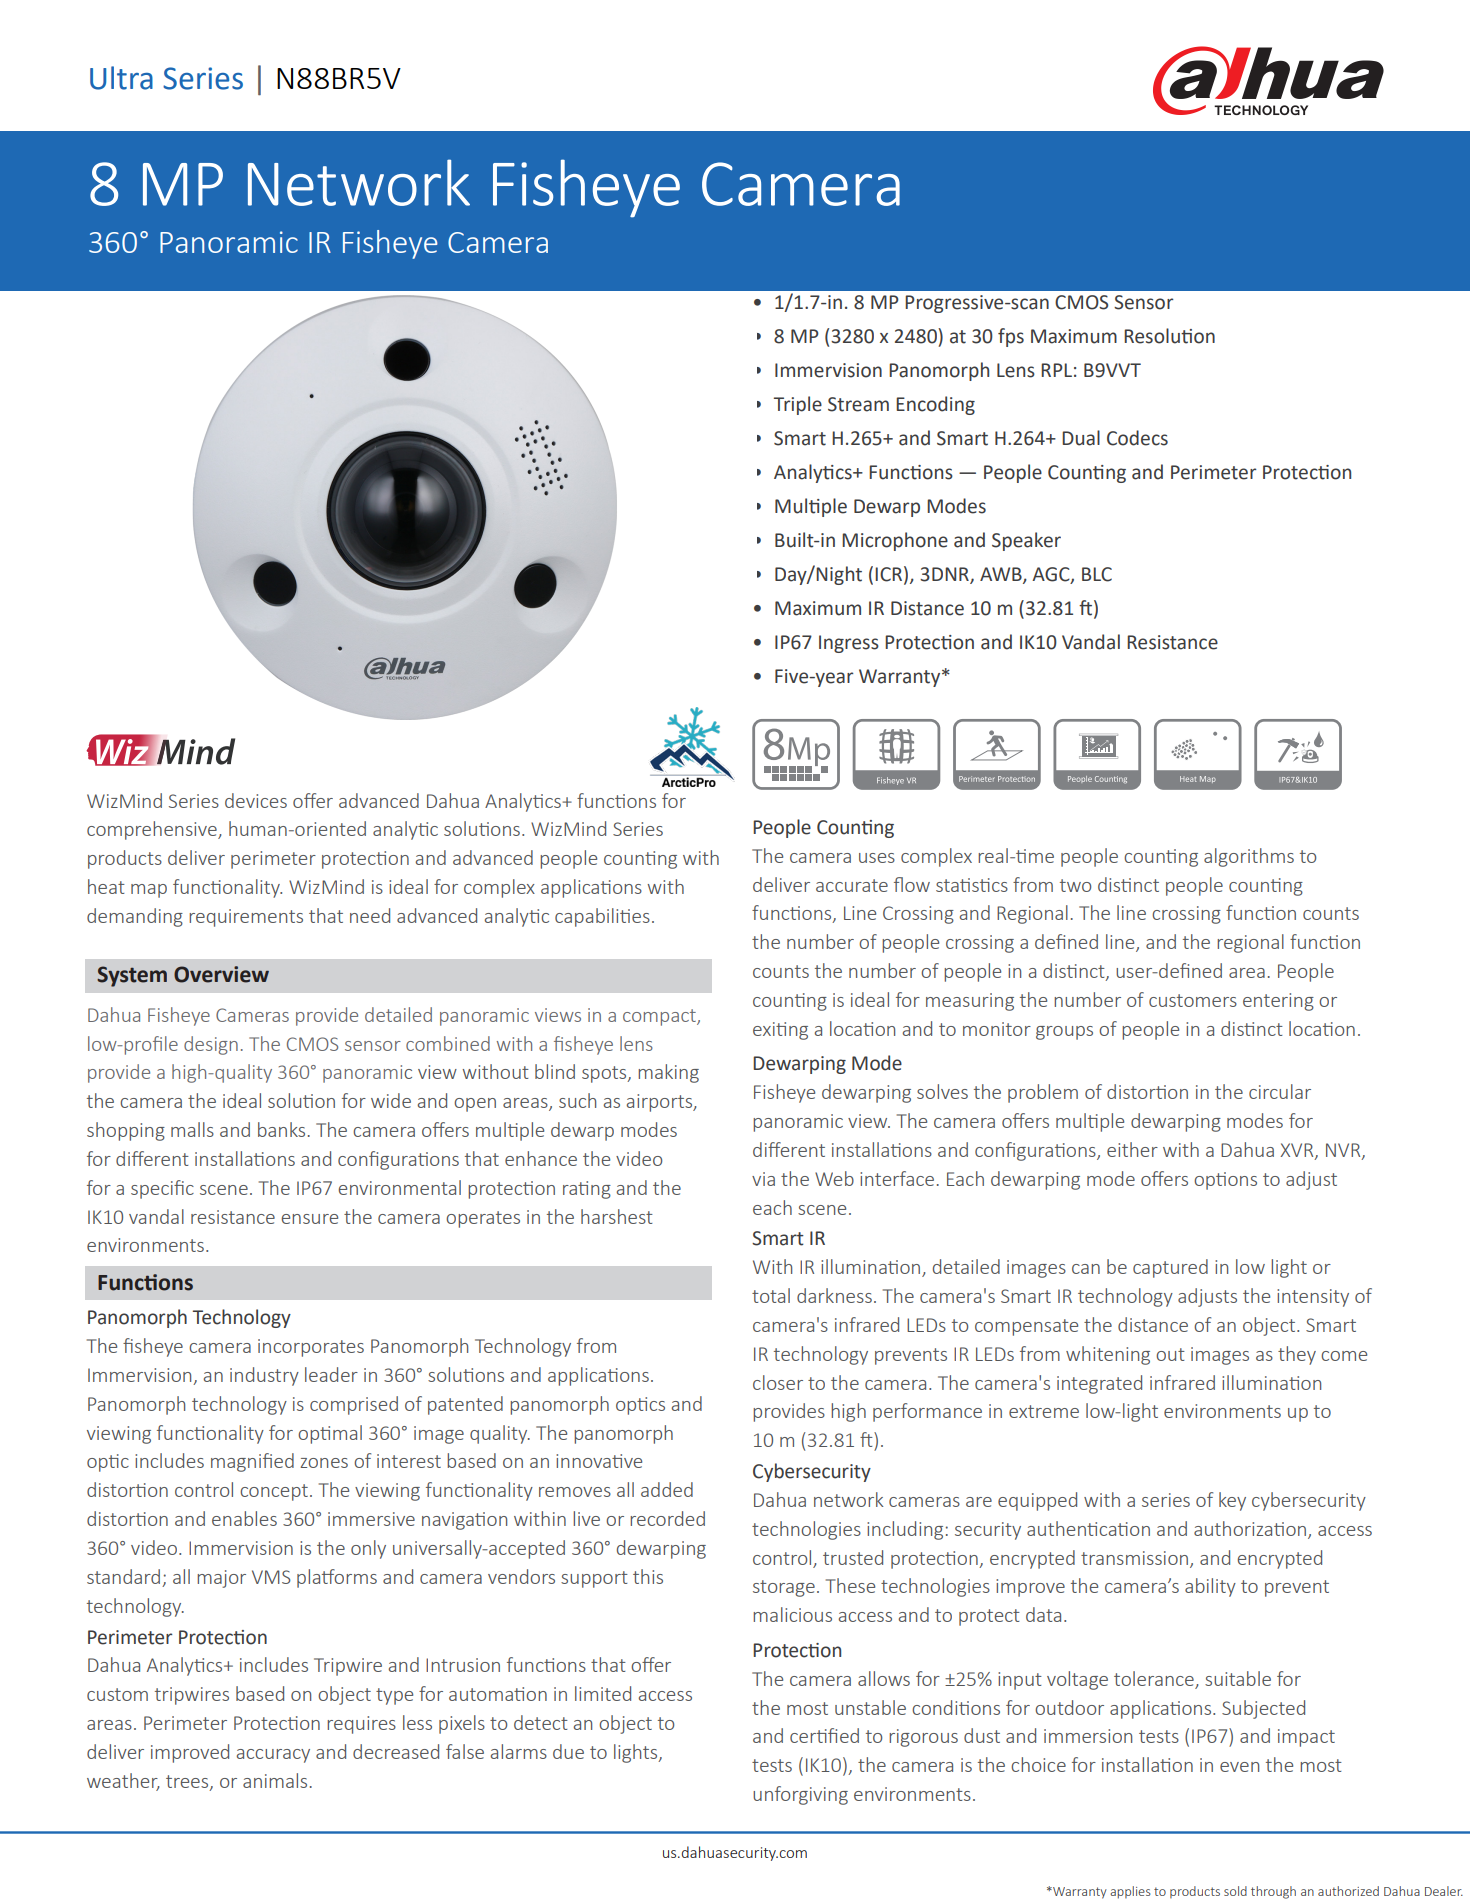 The image size is (1470, 1902). What do you see at coordinates (246, 918) in the screenshot?
I see `requirements` at bounding box center [246, 918].
